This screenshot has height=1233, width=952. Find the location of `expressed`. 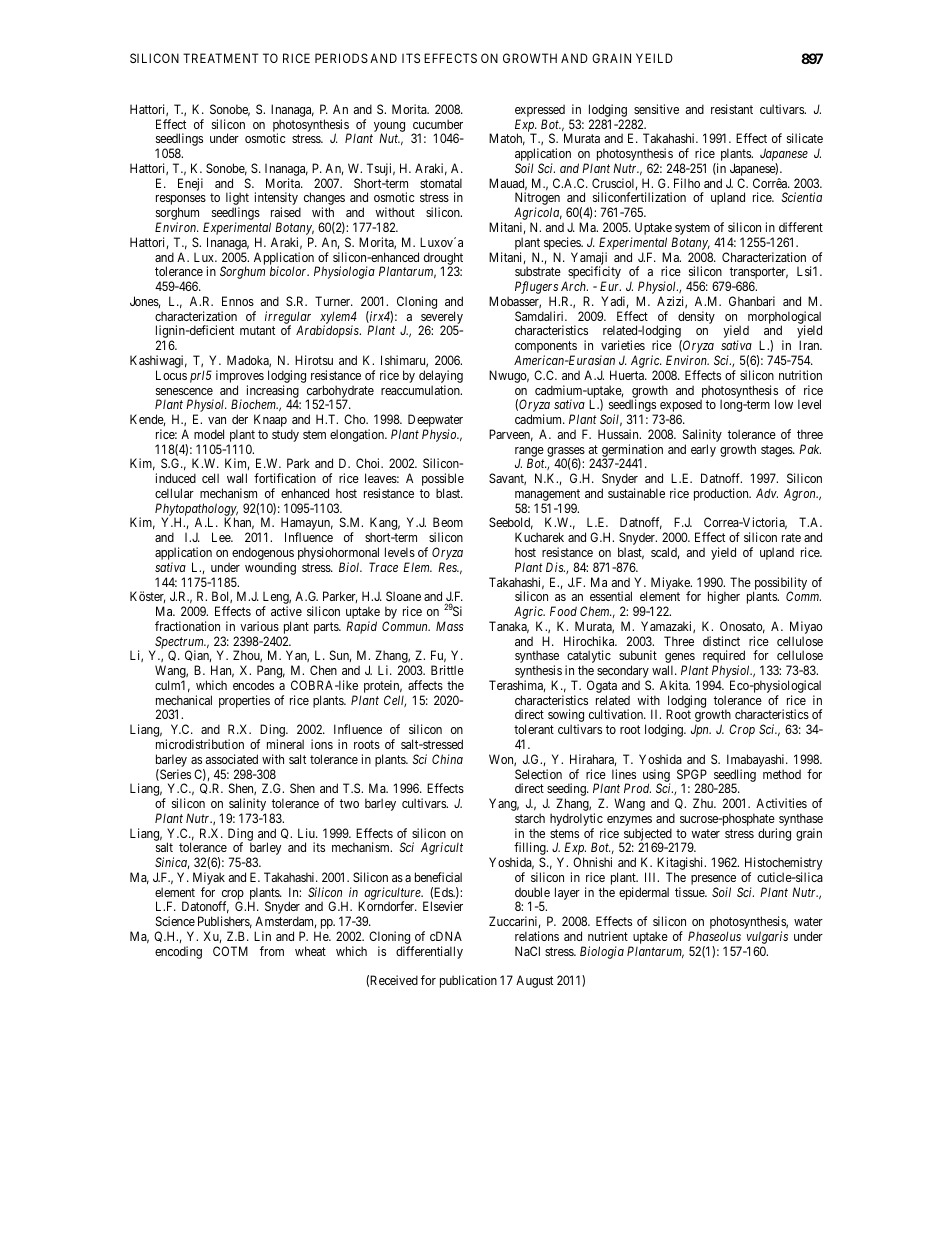

expressed is located at coordinates (540, 112).
